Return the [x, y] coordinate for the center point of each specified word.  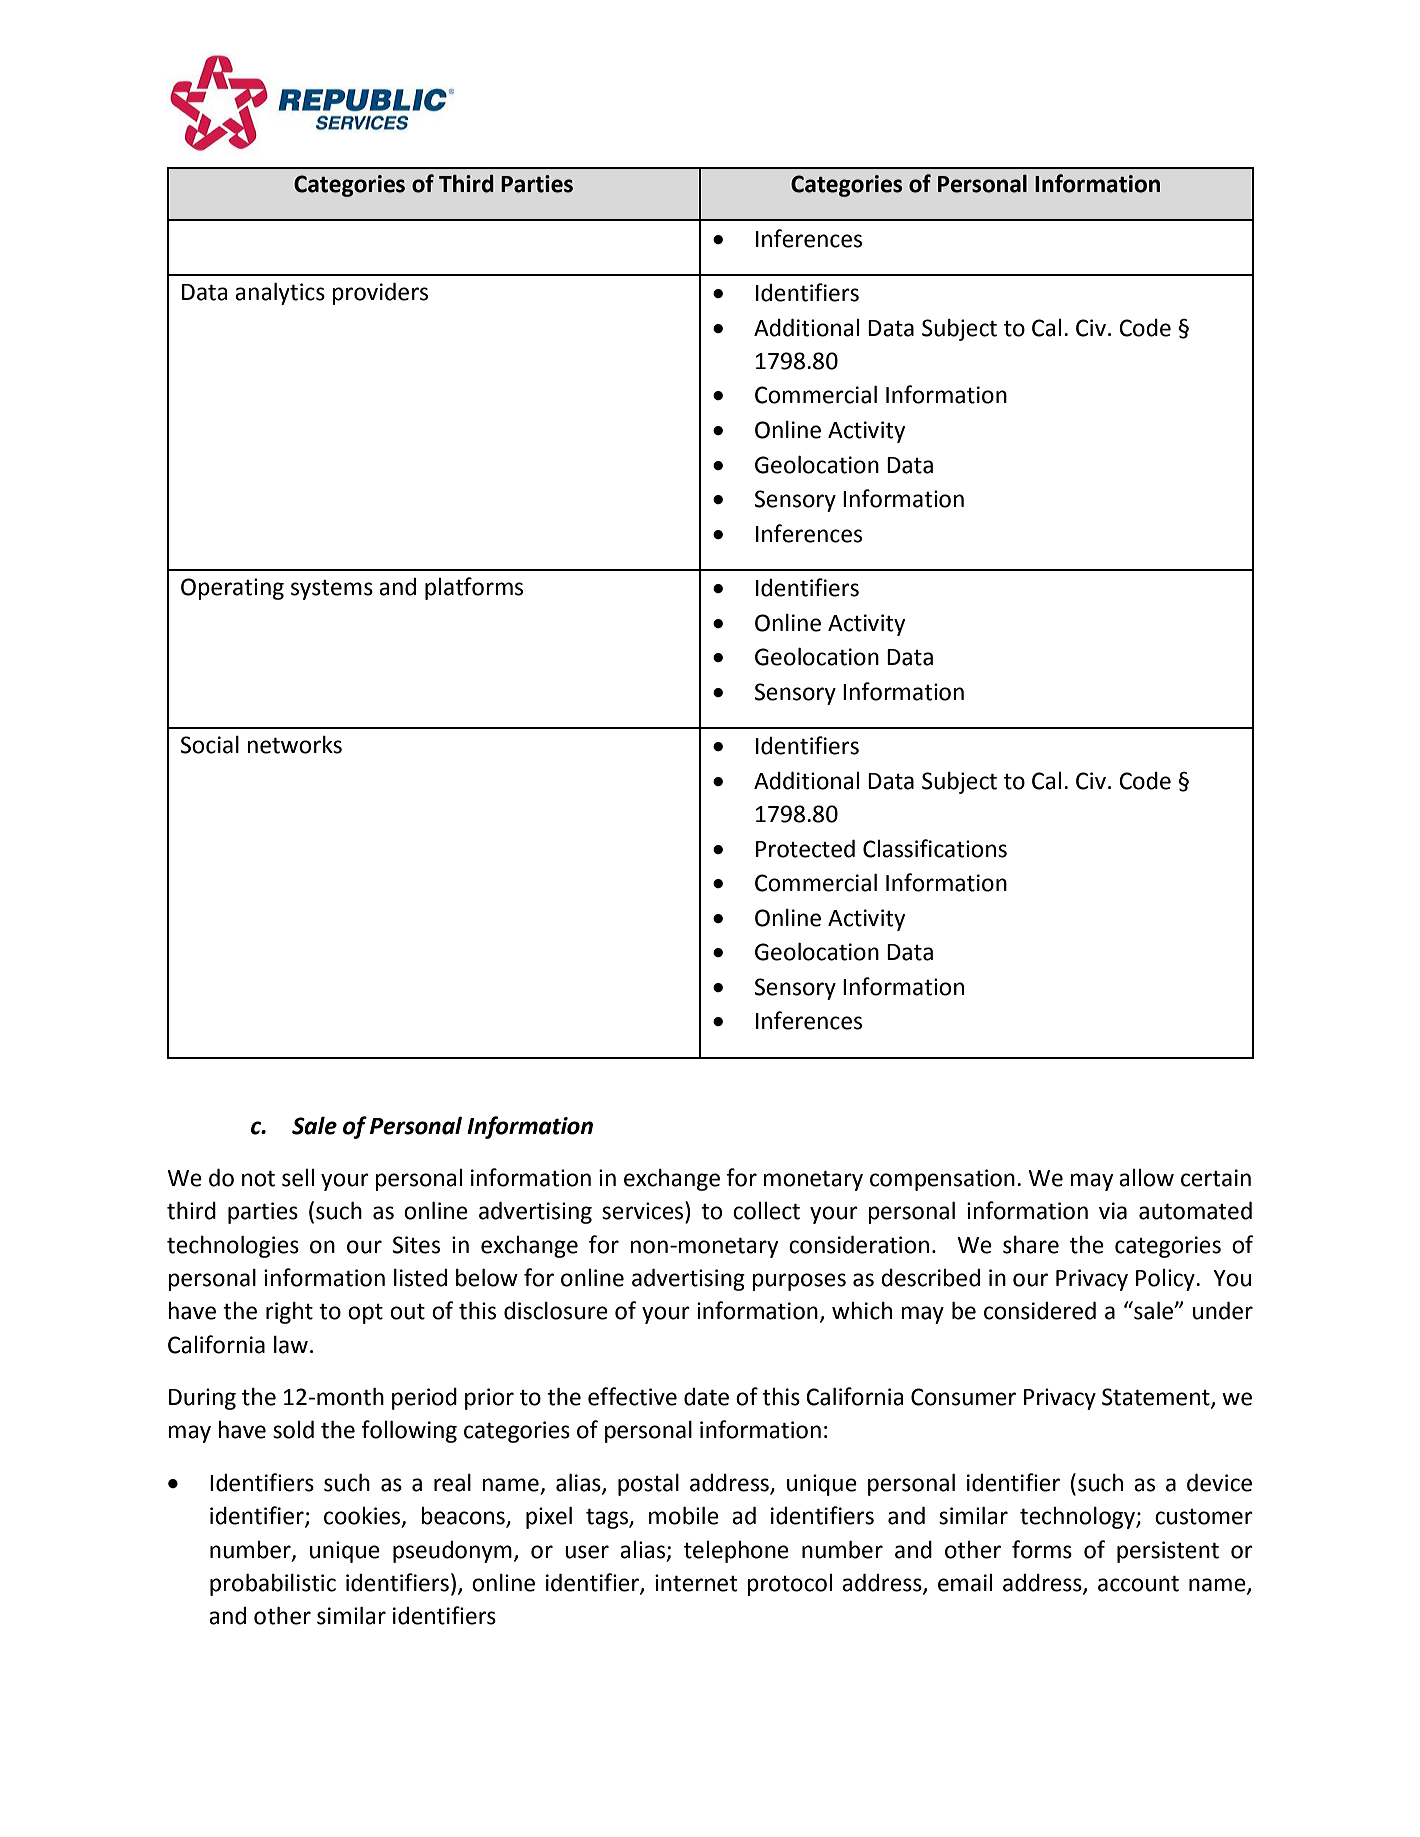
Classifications [935, 848]
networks [294, 744]
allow [1146, 1178]
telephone [736, 1552]
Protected [805, 848]
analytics [280, 293]
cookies [363, 1517]
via [1113, 1211]
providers [380, 293]
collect [766, 1211]
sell [298, 1178]
